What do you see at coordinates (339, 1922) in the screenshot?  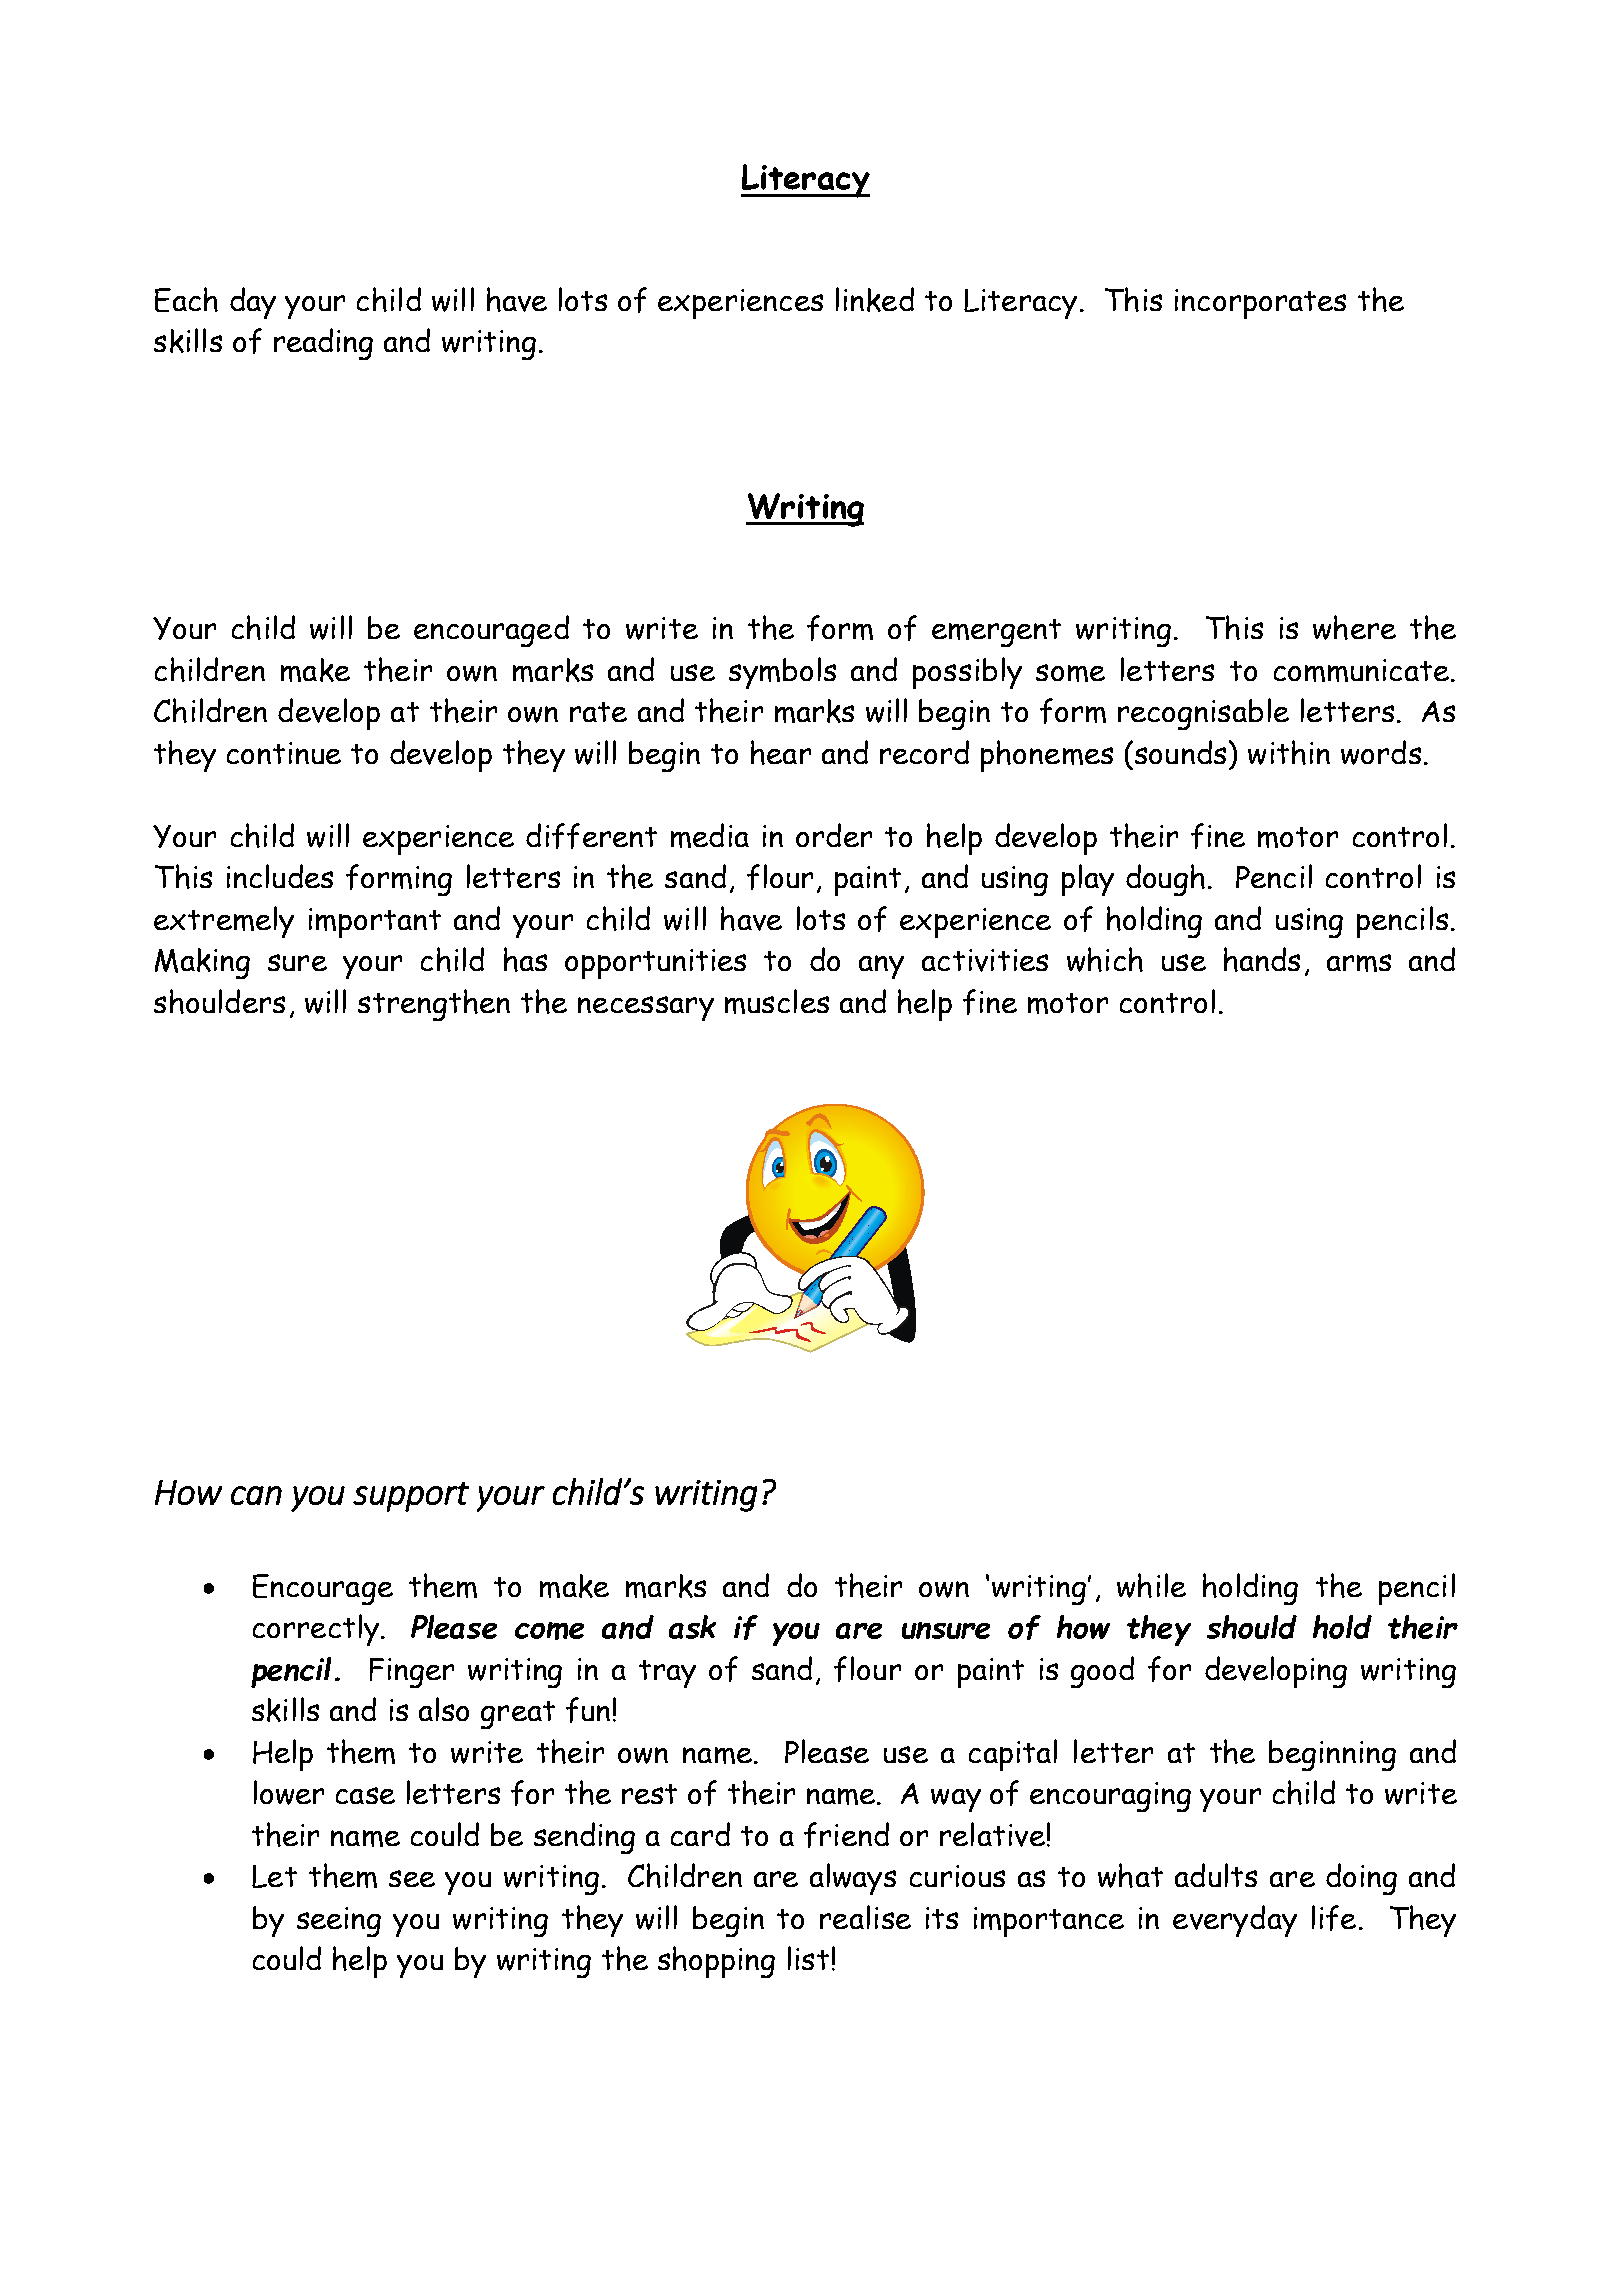 I see `seeing` at bounding box center [339, 1922].
